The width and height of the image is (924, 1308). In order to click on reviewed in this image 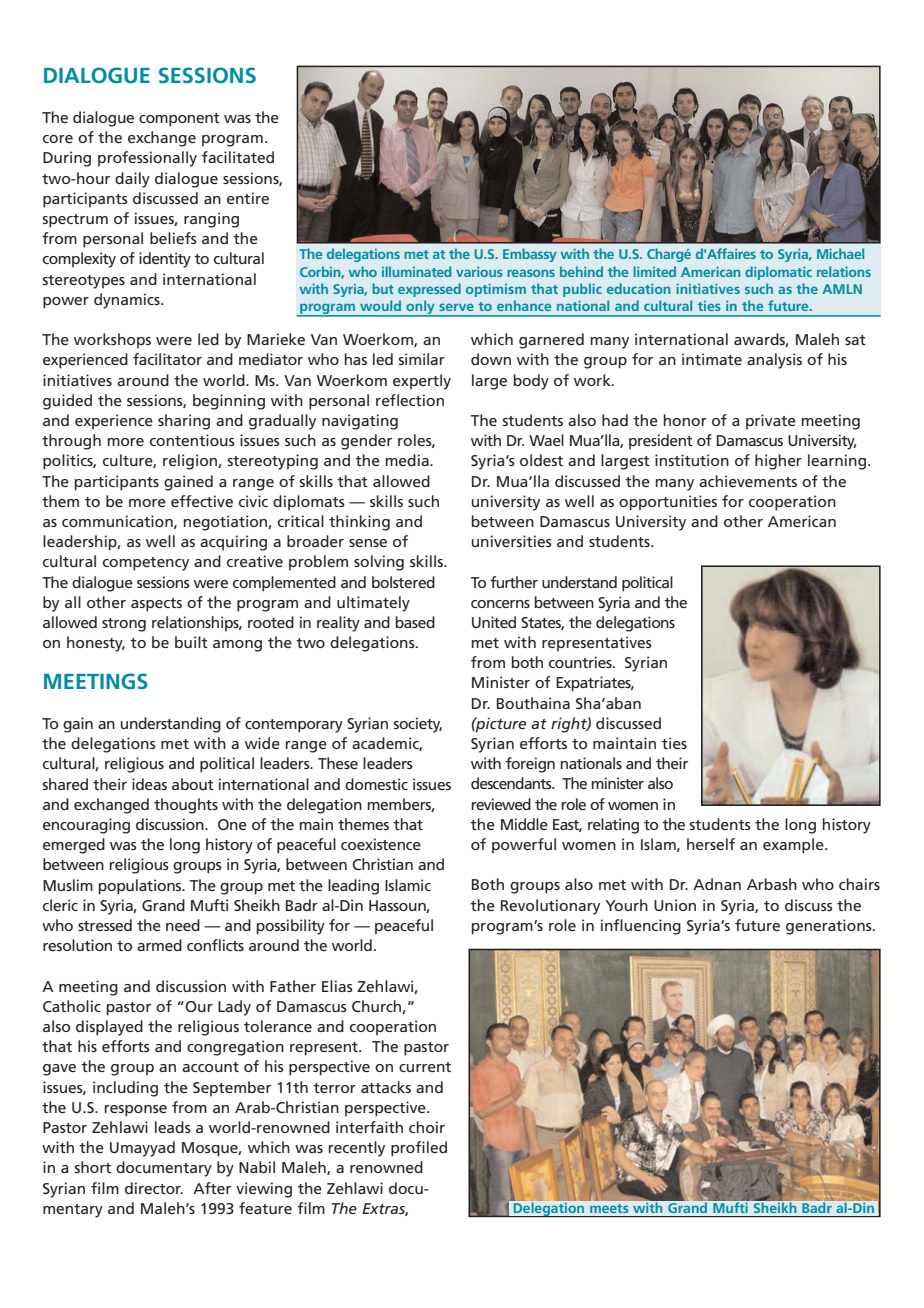, I will do `click(501, 804)`.
